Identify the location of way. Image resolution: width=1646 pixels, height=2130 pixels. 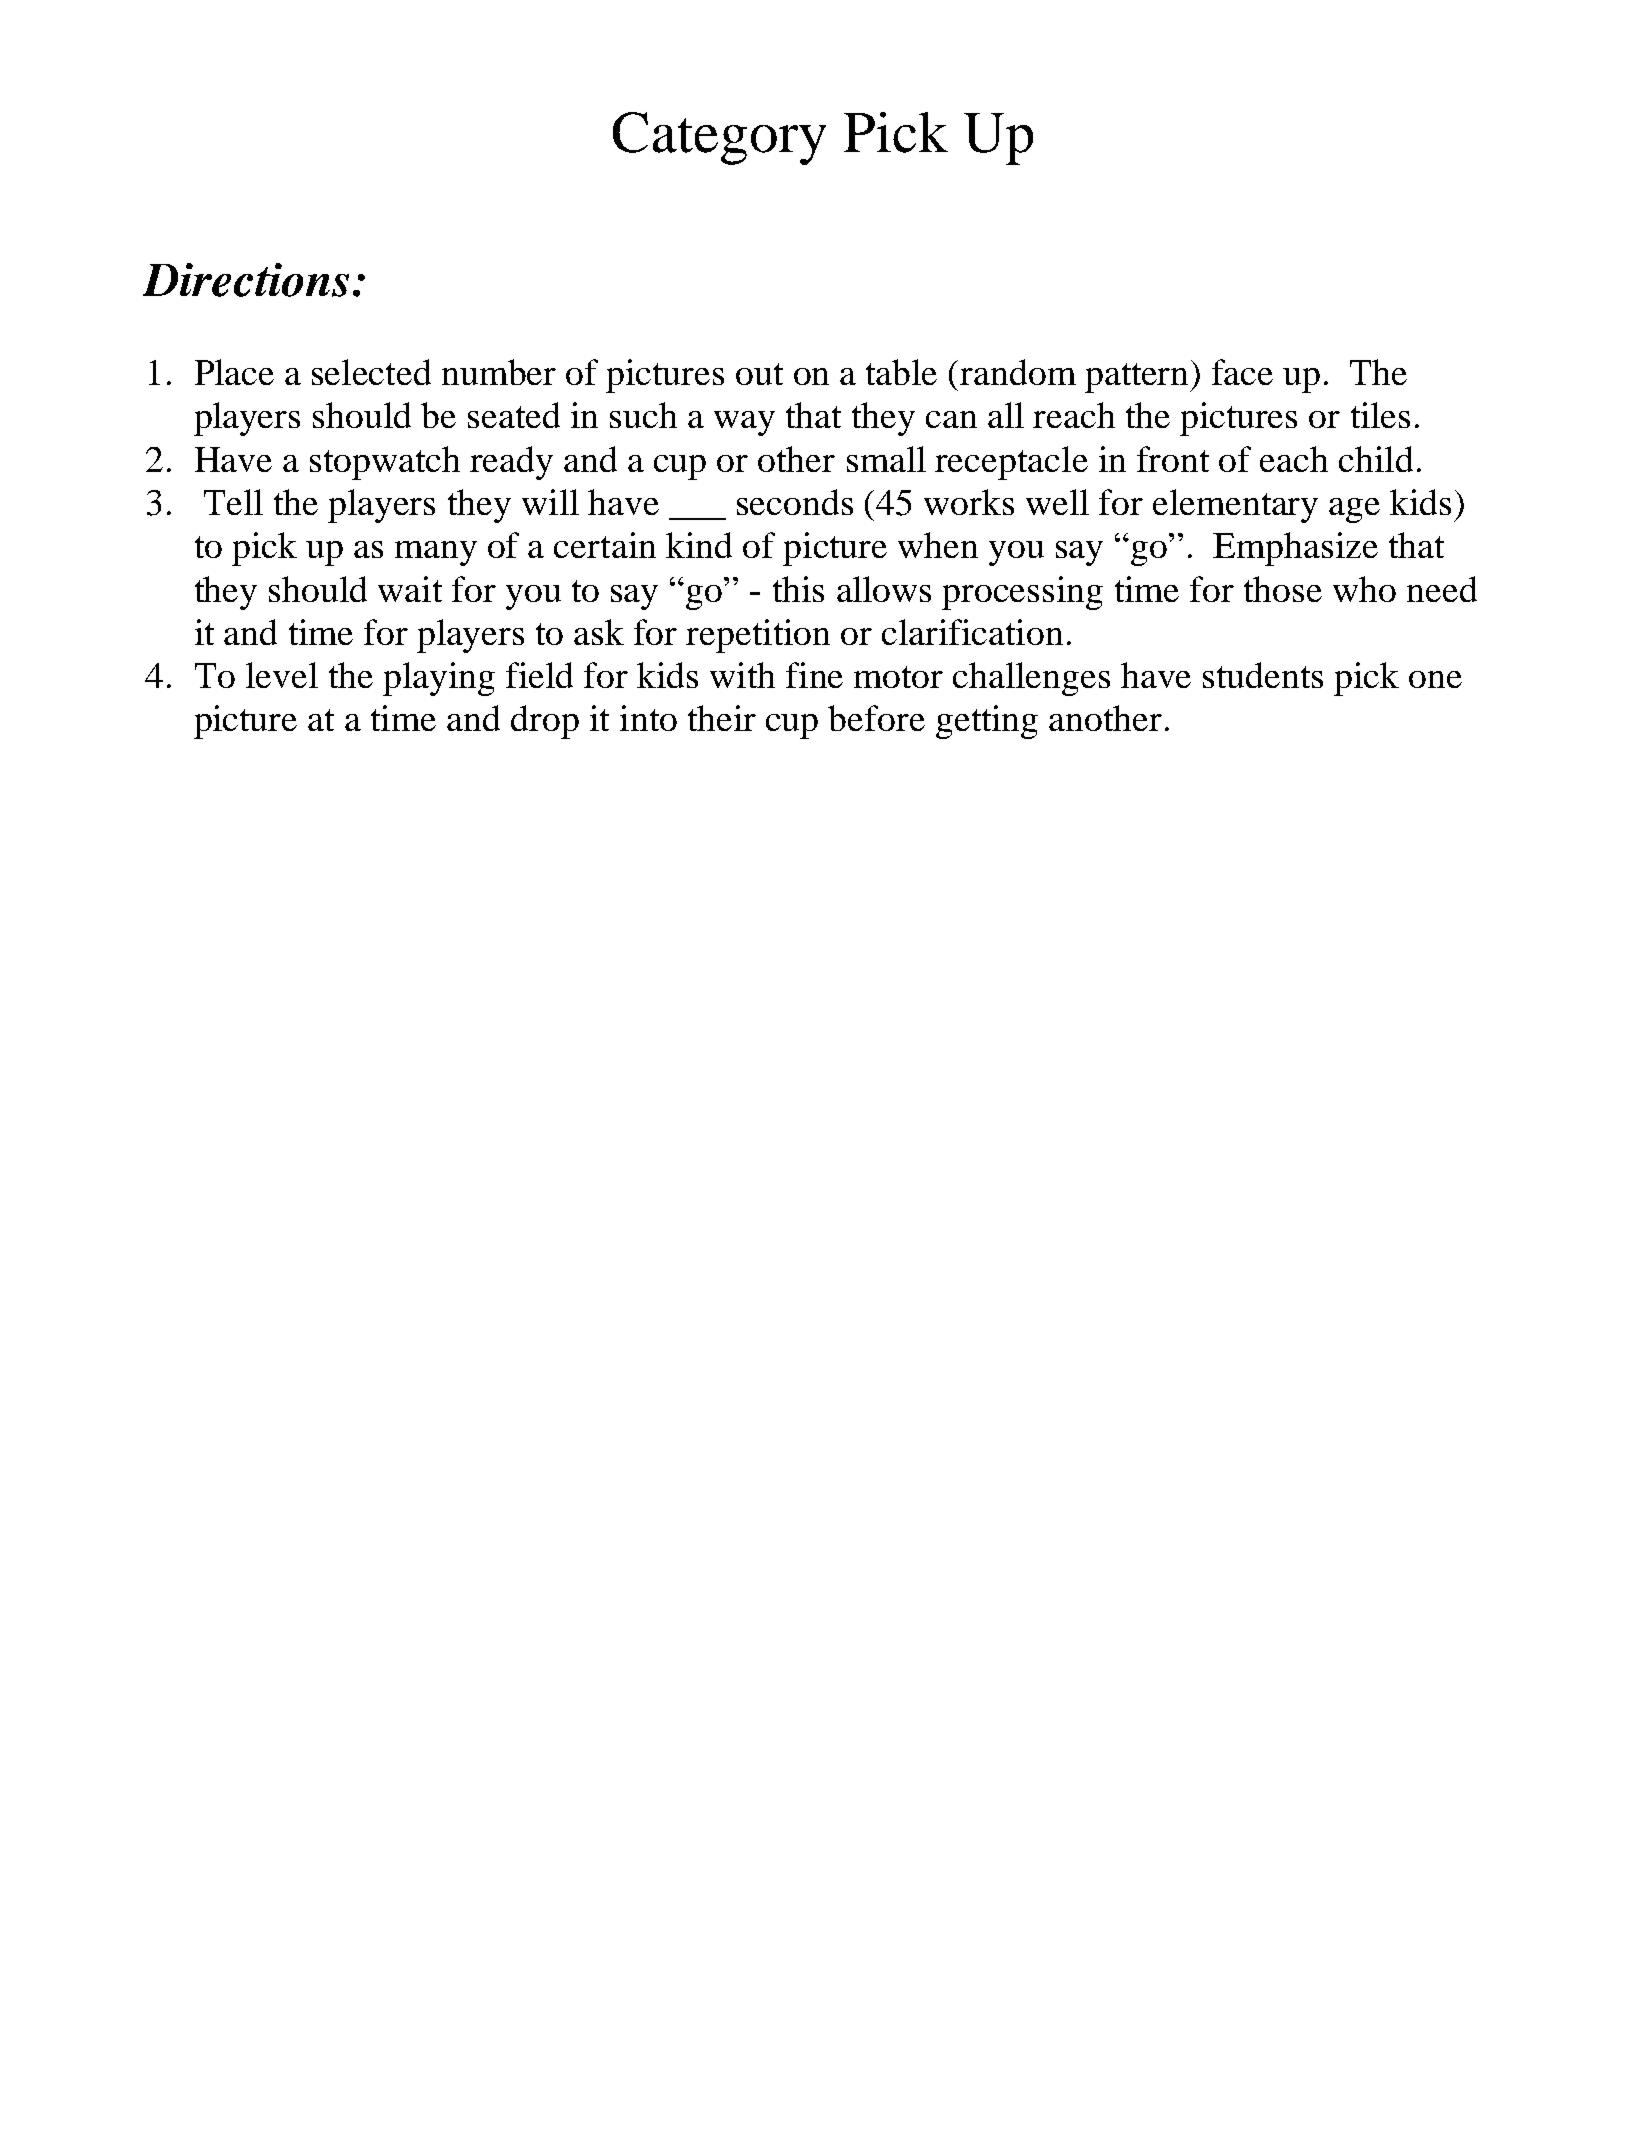
(744, 423).
